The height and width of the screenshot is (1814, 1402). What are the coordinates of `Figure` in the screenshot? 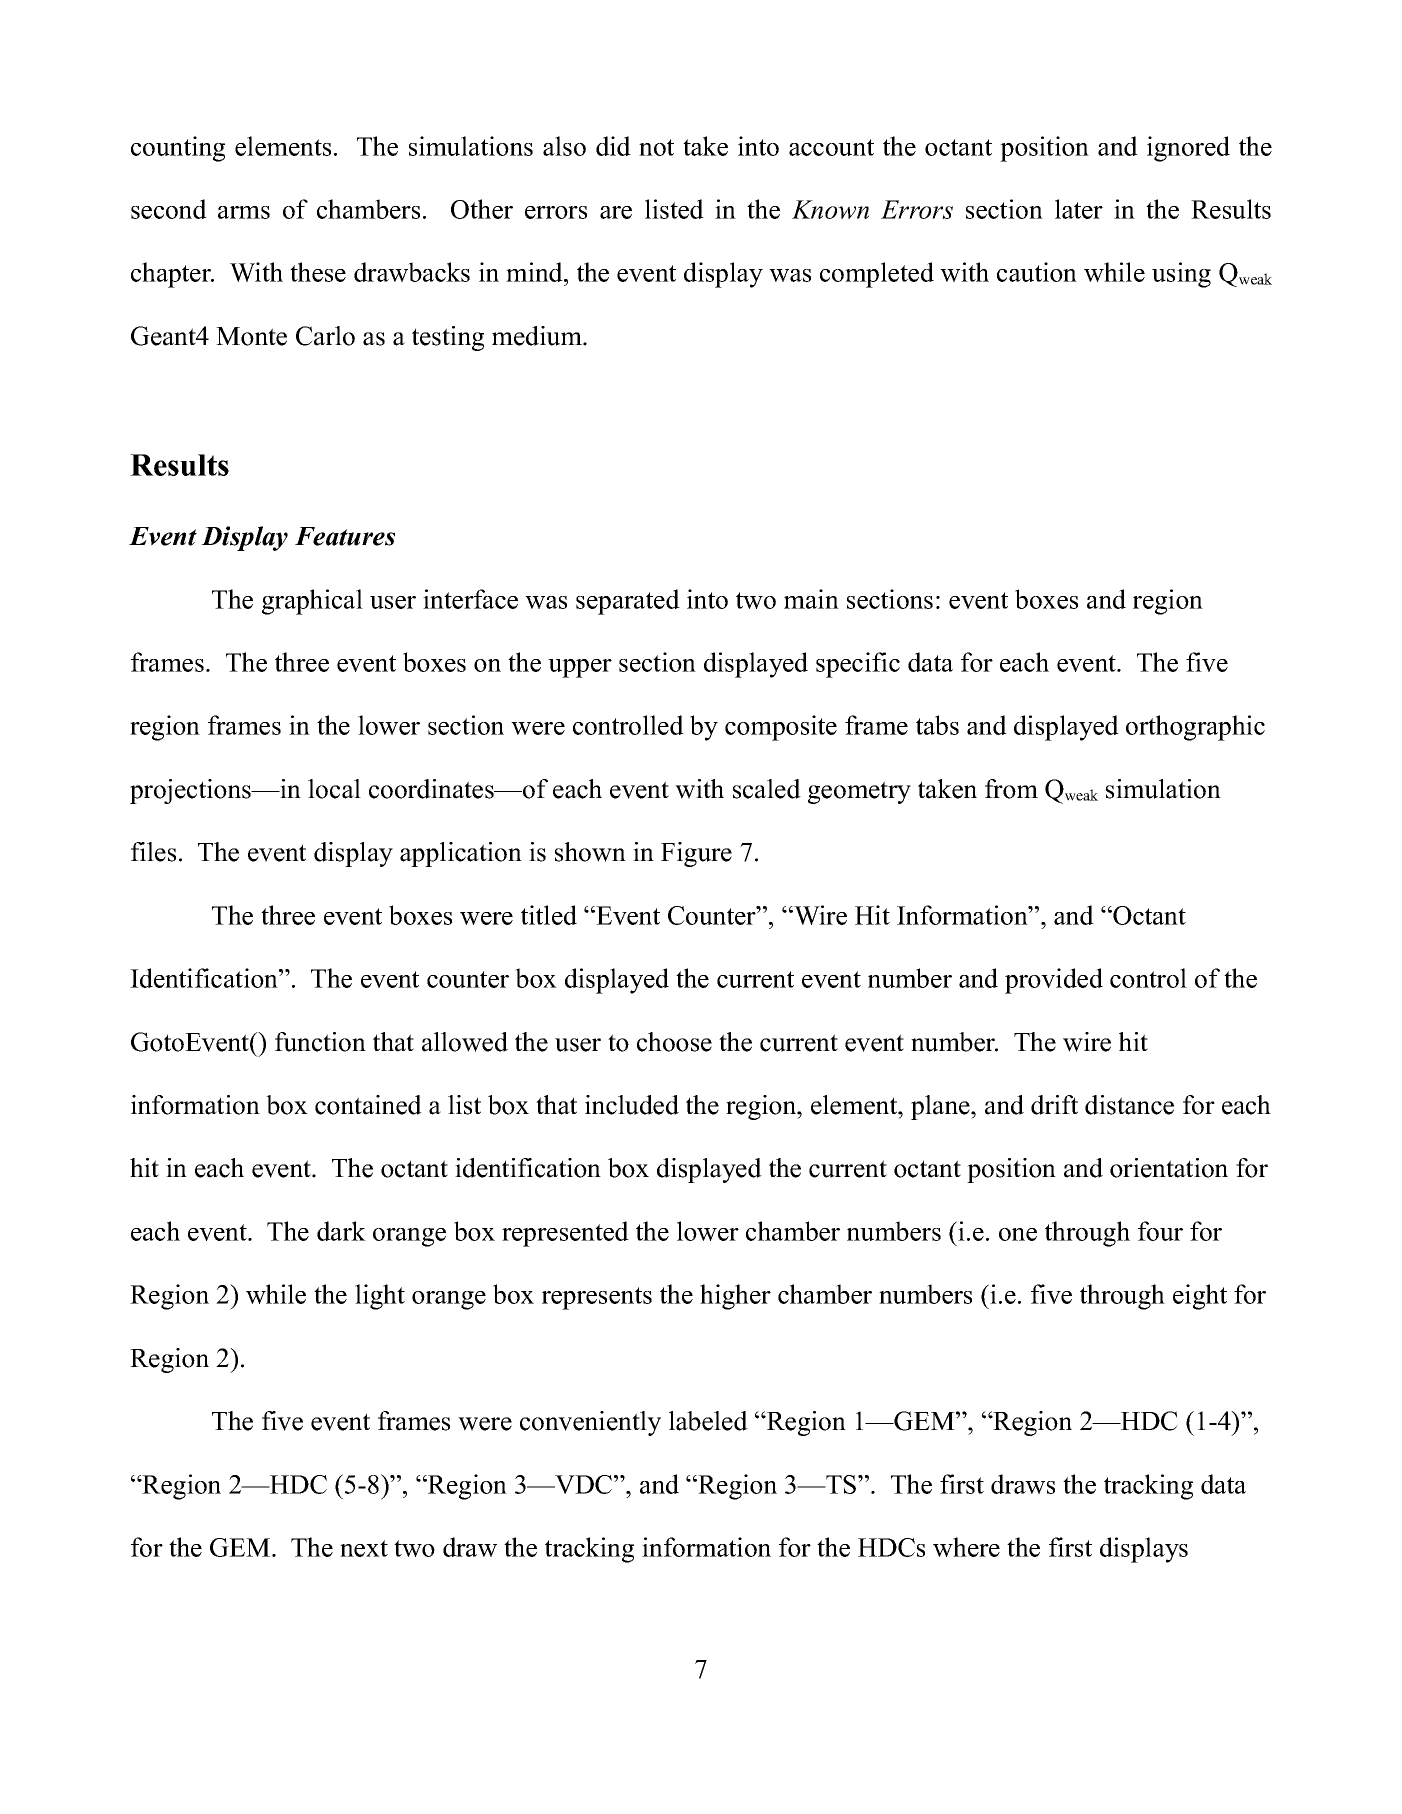 It's located at (696, 854).
